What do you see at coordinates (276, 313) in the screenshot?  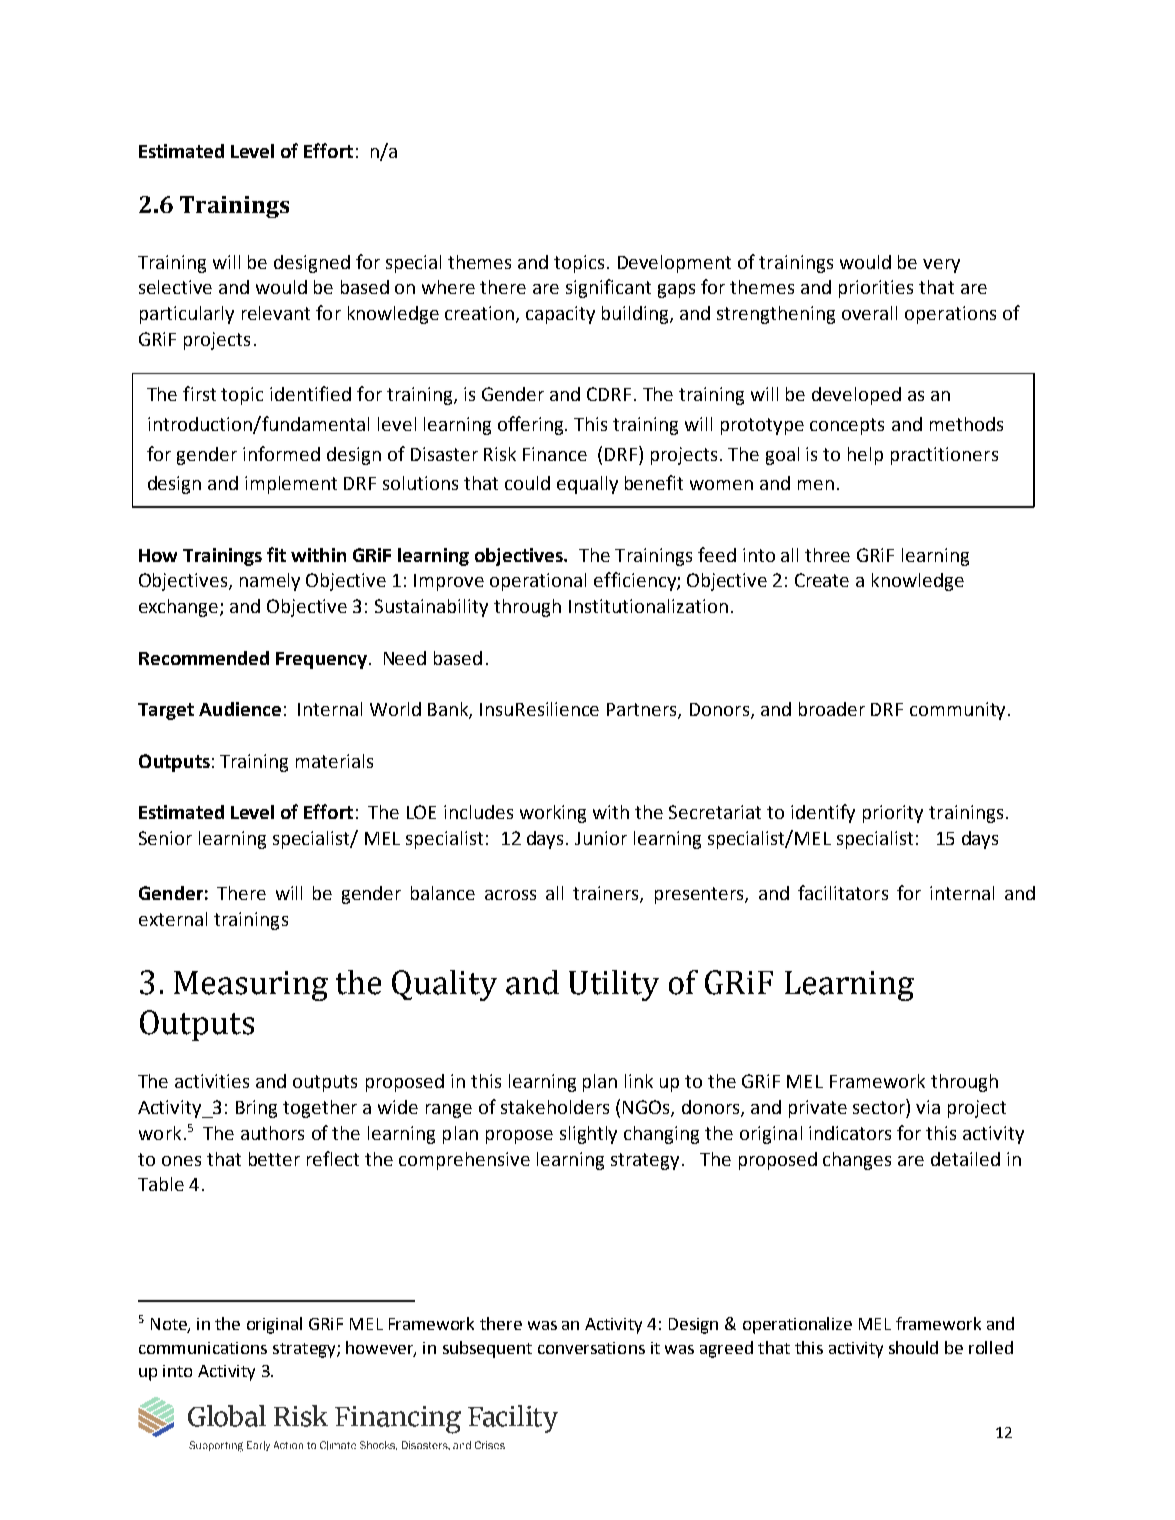 I see `relevant` at bounding box center [276, 313].
